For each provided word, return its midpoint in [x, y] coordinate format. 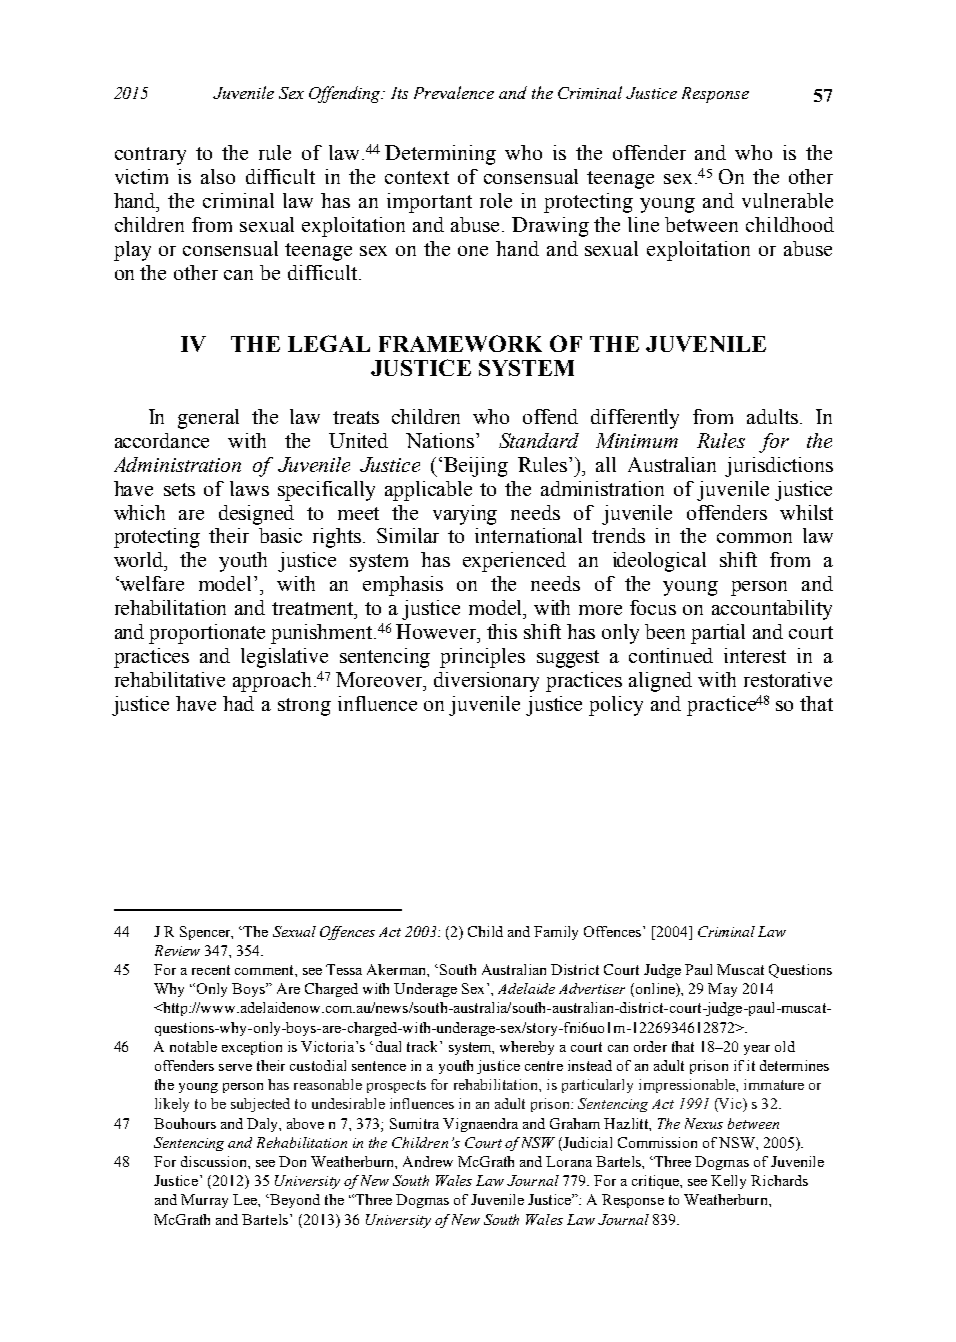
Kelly [728, 1182]
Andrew [428, 1161]
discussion [215, 1161]
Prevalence [454, 92]
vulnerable [787, 200]
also [218, 176]
